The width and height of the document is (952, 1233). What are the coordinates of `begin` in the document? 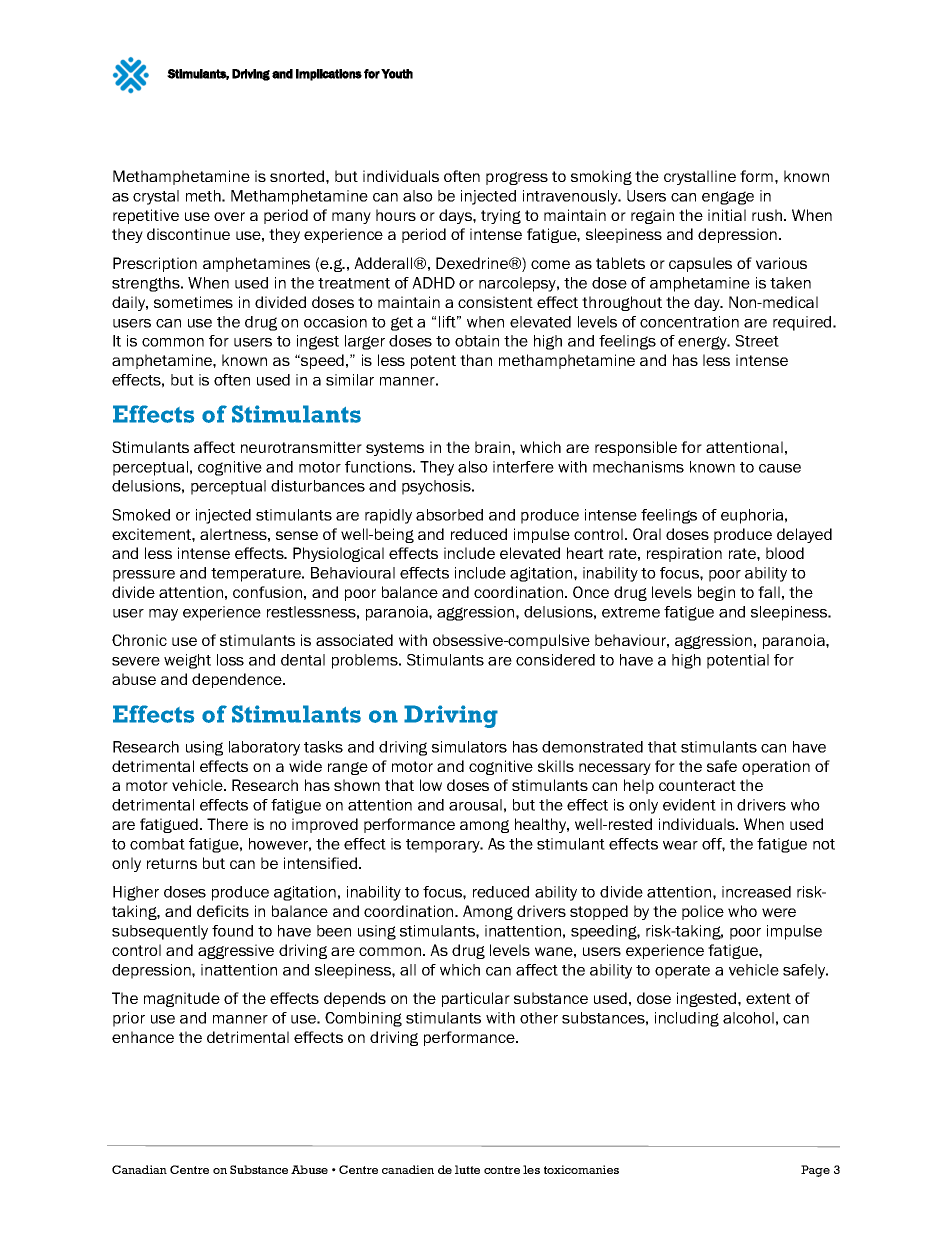 It's located at (716, 593).
